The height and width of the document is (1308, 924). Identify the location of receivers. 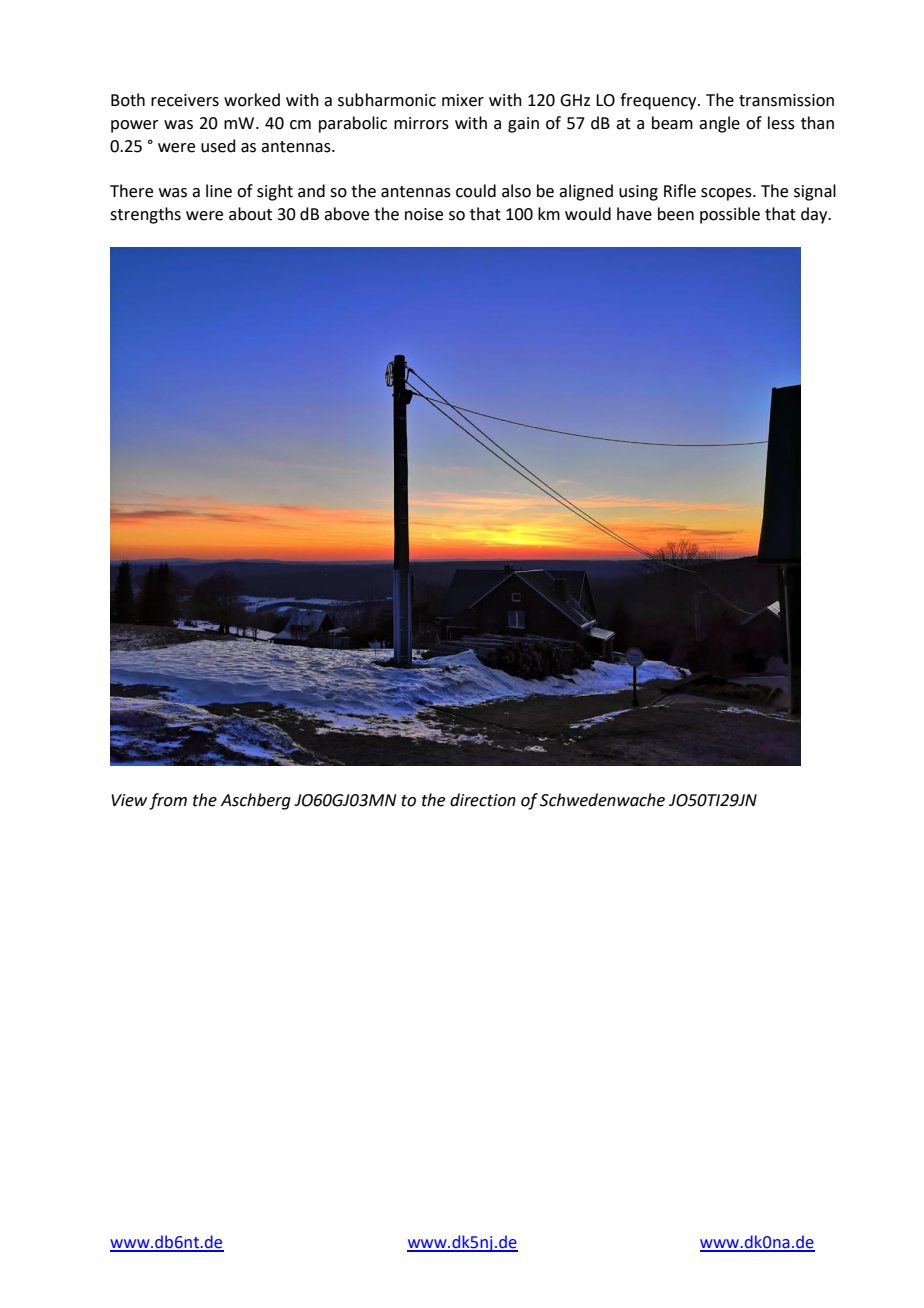
(185, 100).
